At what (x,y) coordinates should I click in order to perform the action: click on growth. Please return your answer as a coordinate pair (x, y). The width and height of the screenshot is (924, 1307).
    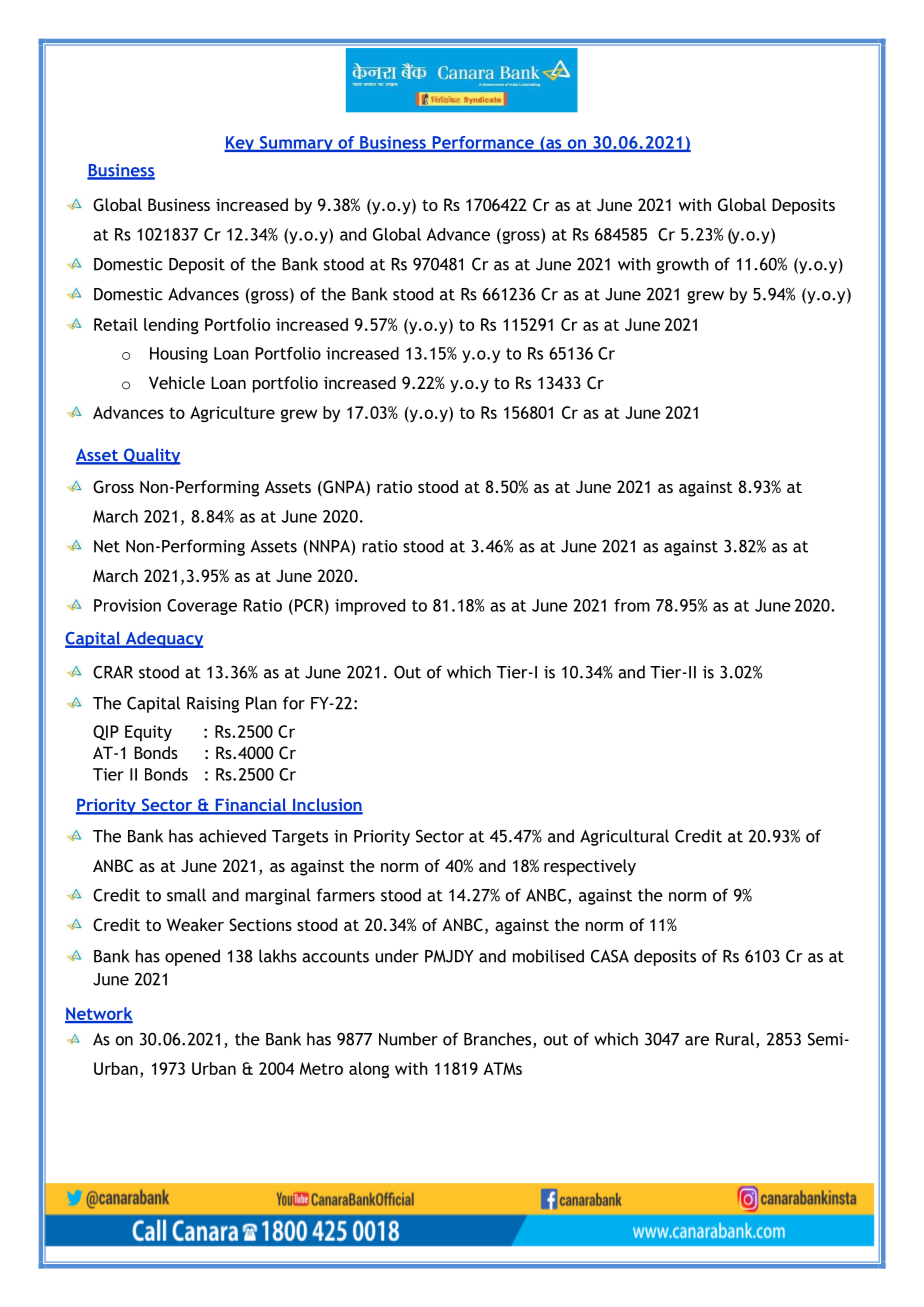
    Looking at the image, I should click on (683, 265).
